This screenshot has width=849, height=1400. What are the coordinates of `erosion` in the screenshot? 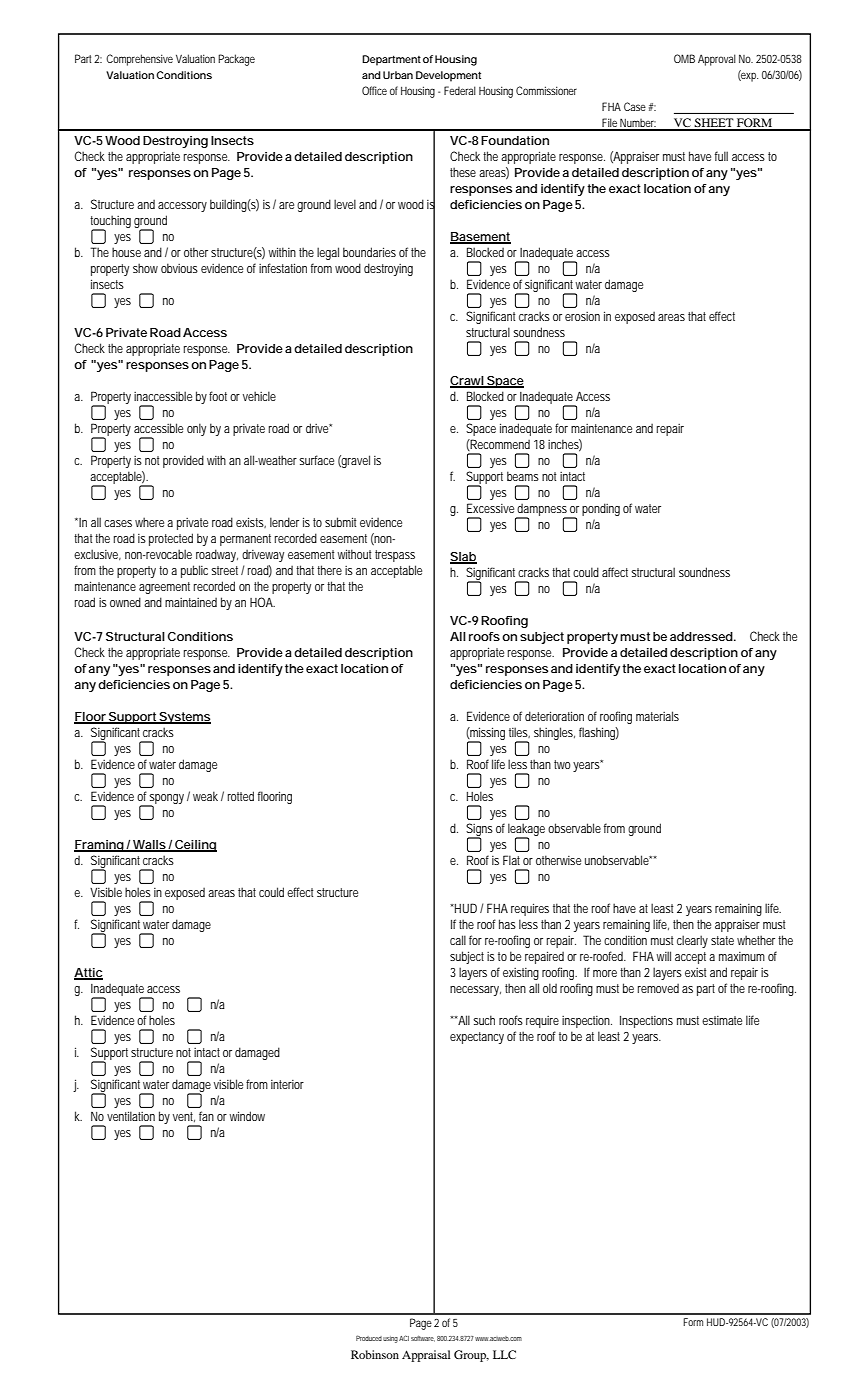 It's located at (582, 316).
